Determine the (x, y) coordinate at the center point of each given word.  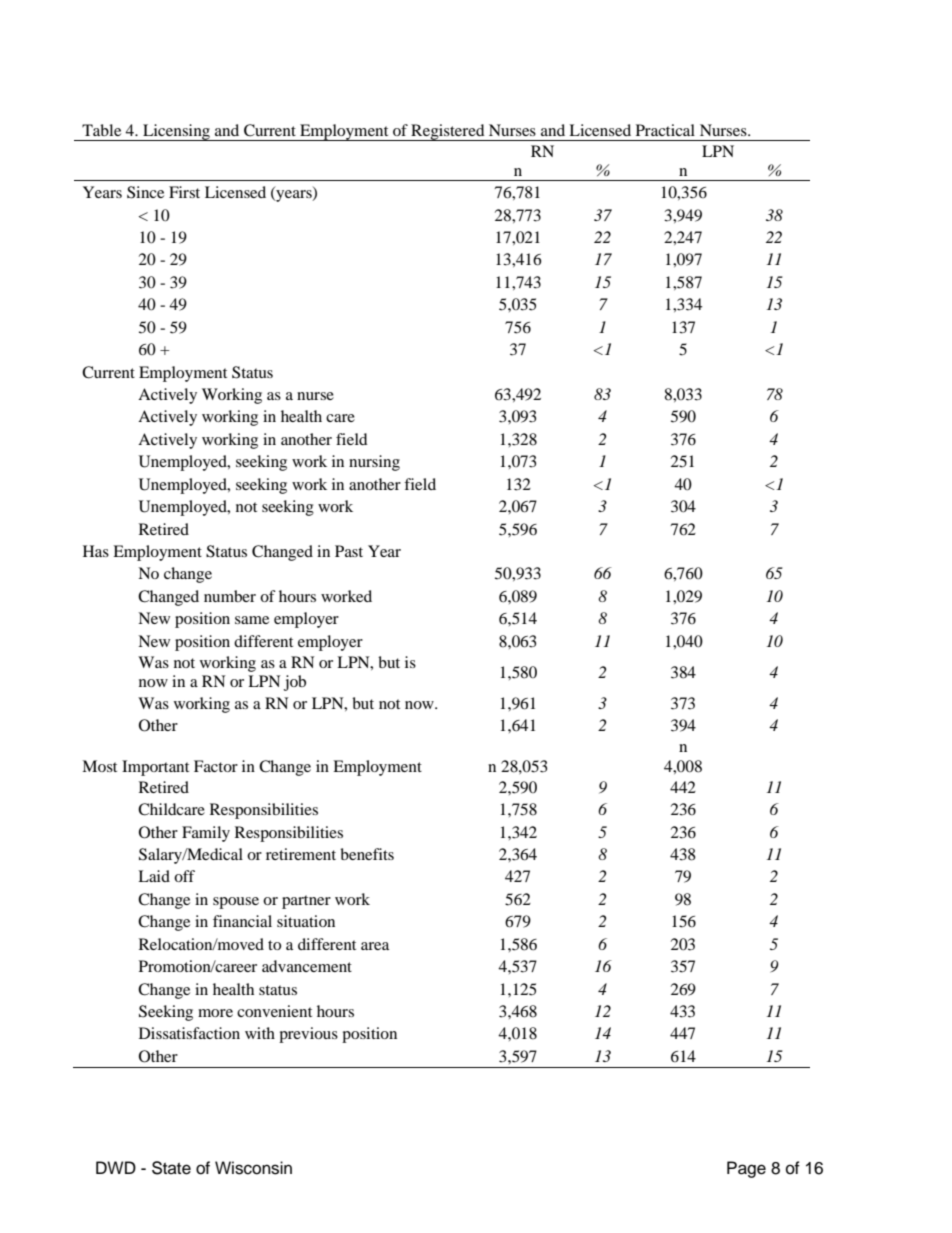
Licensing (177, 132)
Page (746, 1169)
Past (349, 551)
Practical (665, 130)
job (295, 683)
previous (308, 1035)
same (252, 620)
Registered (448, 132)
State (171, 1168)
